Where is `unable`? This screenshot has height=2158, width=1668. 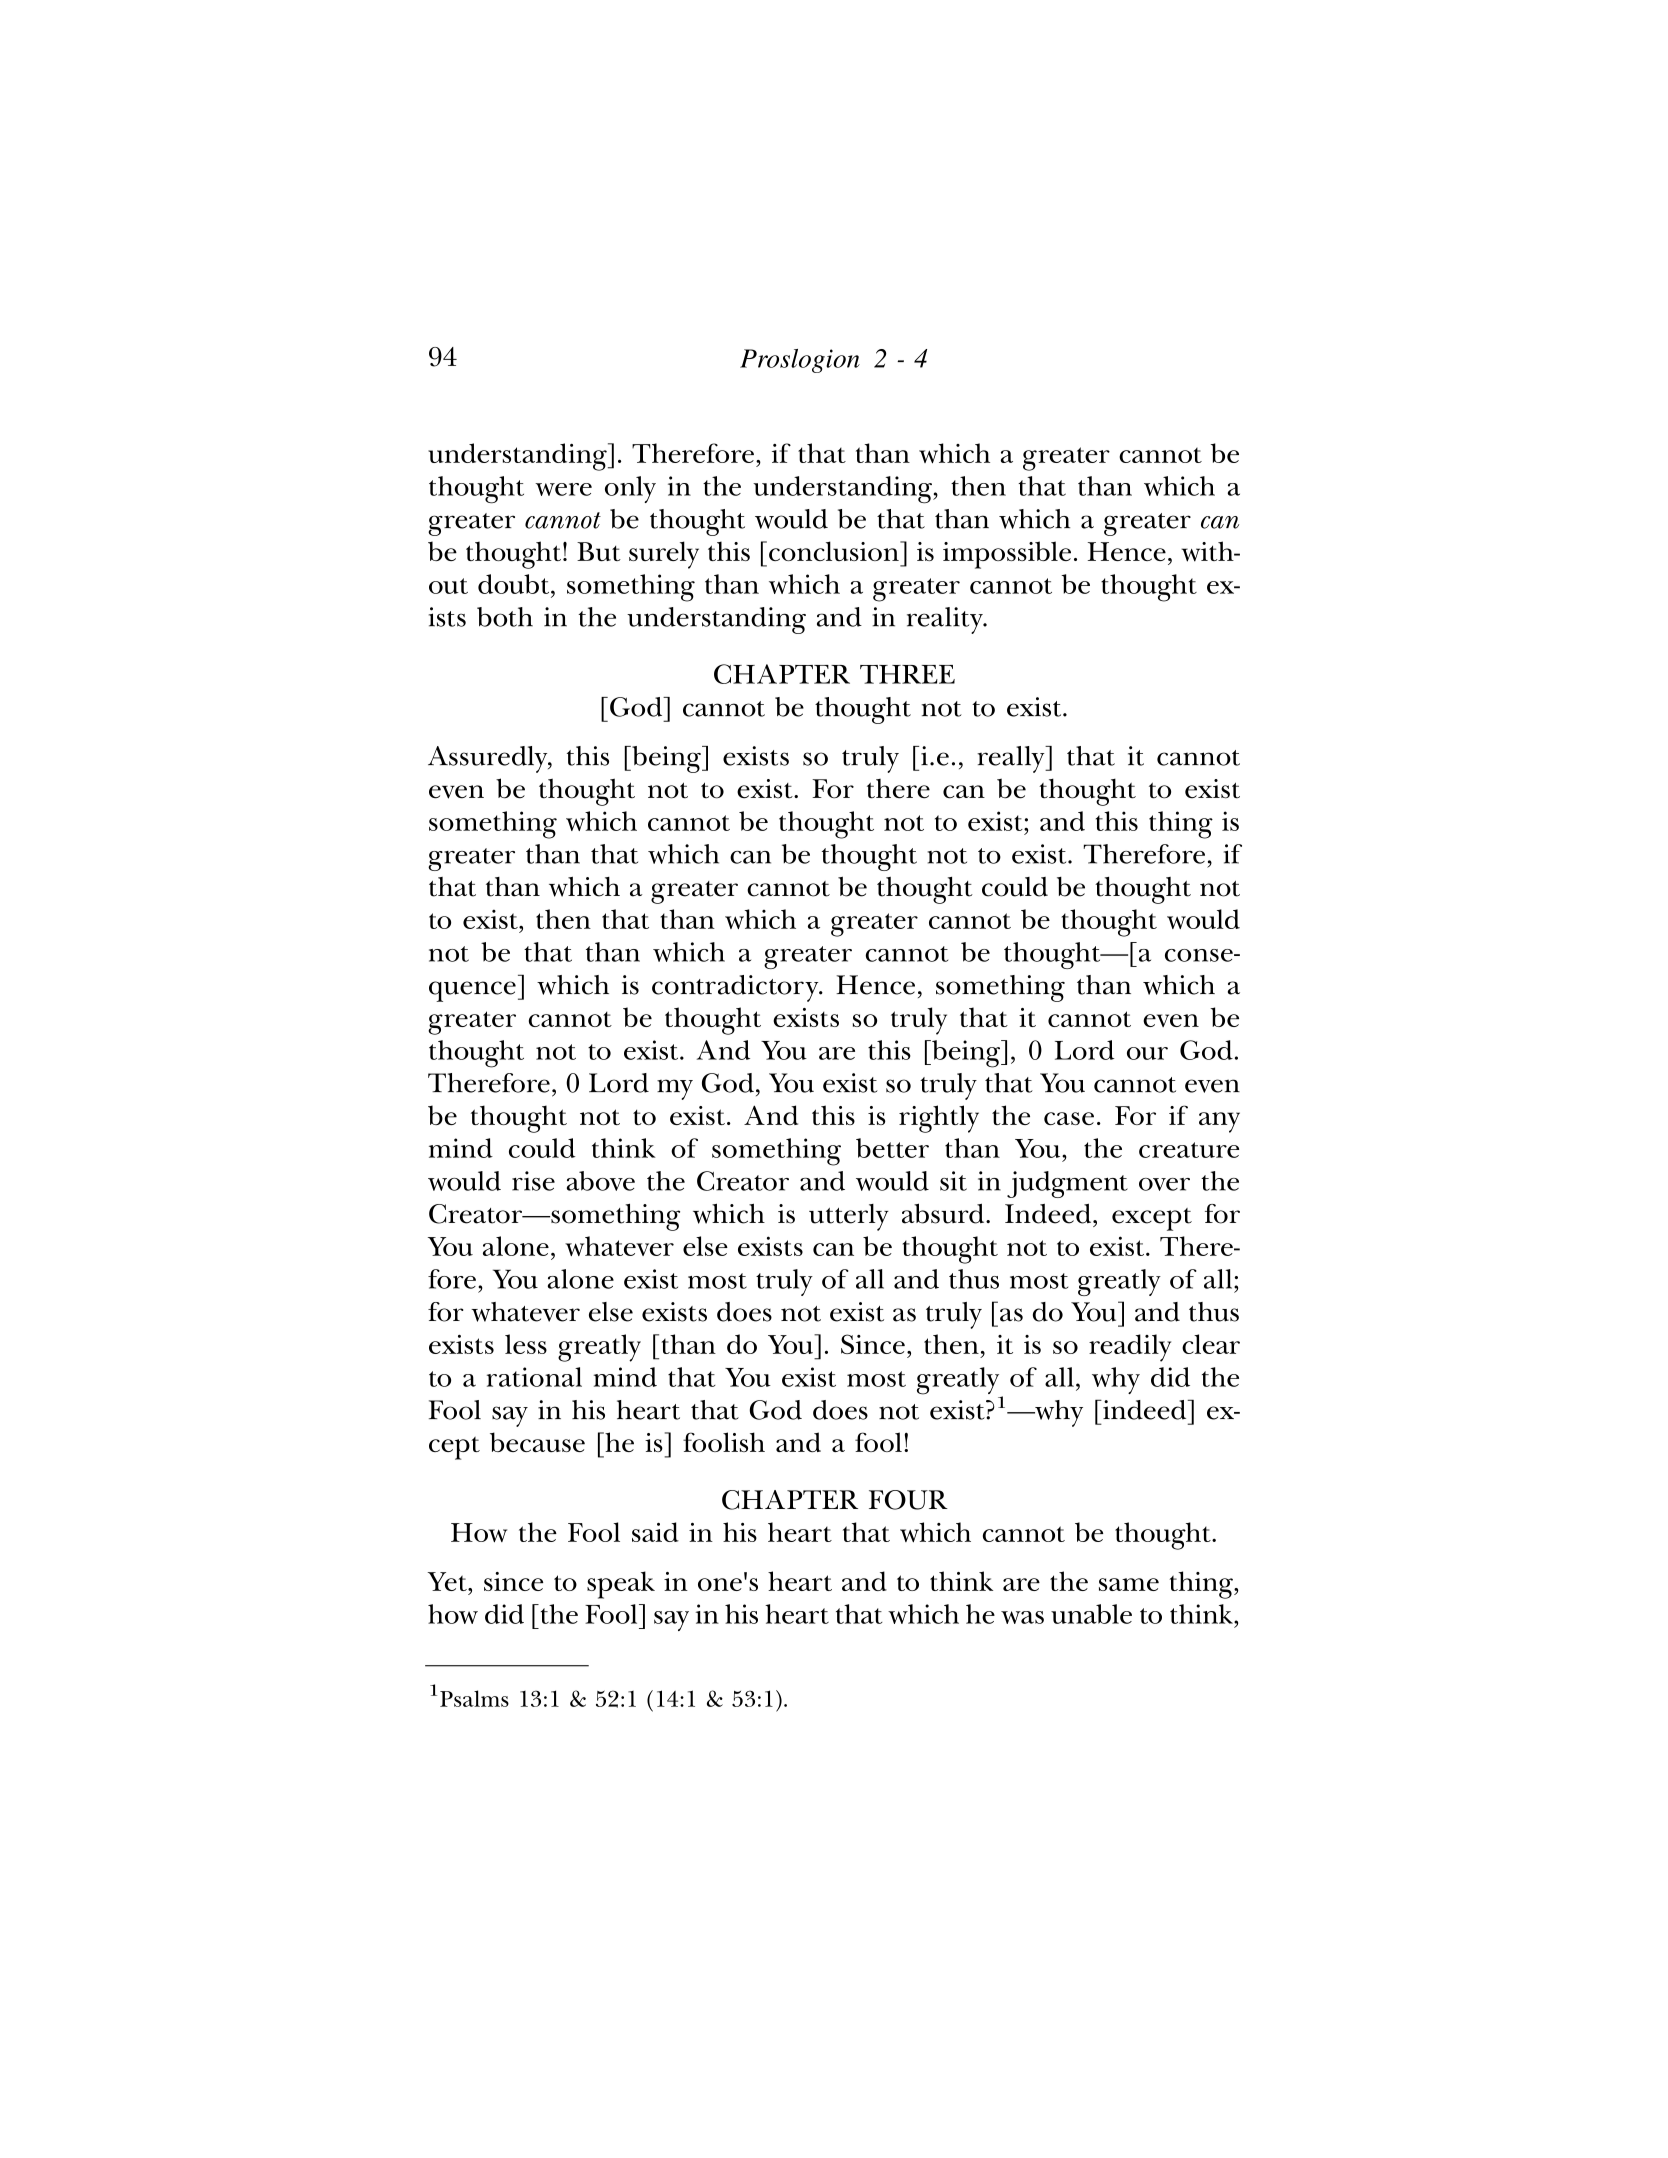 unable is located at coordinates (1091, 1614).
